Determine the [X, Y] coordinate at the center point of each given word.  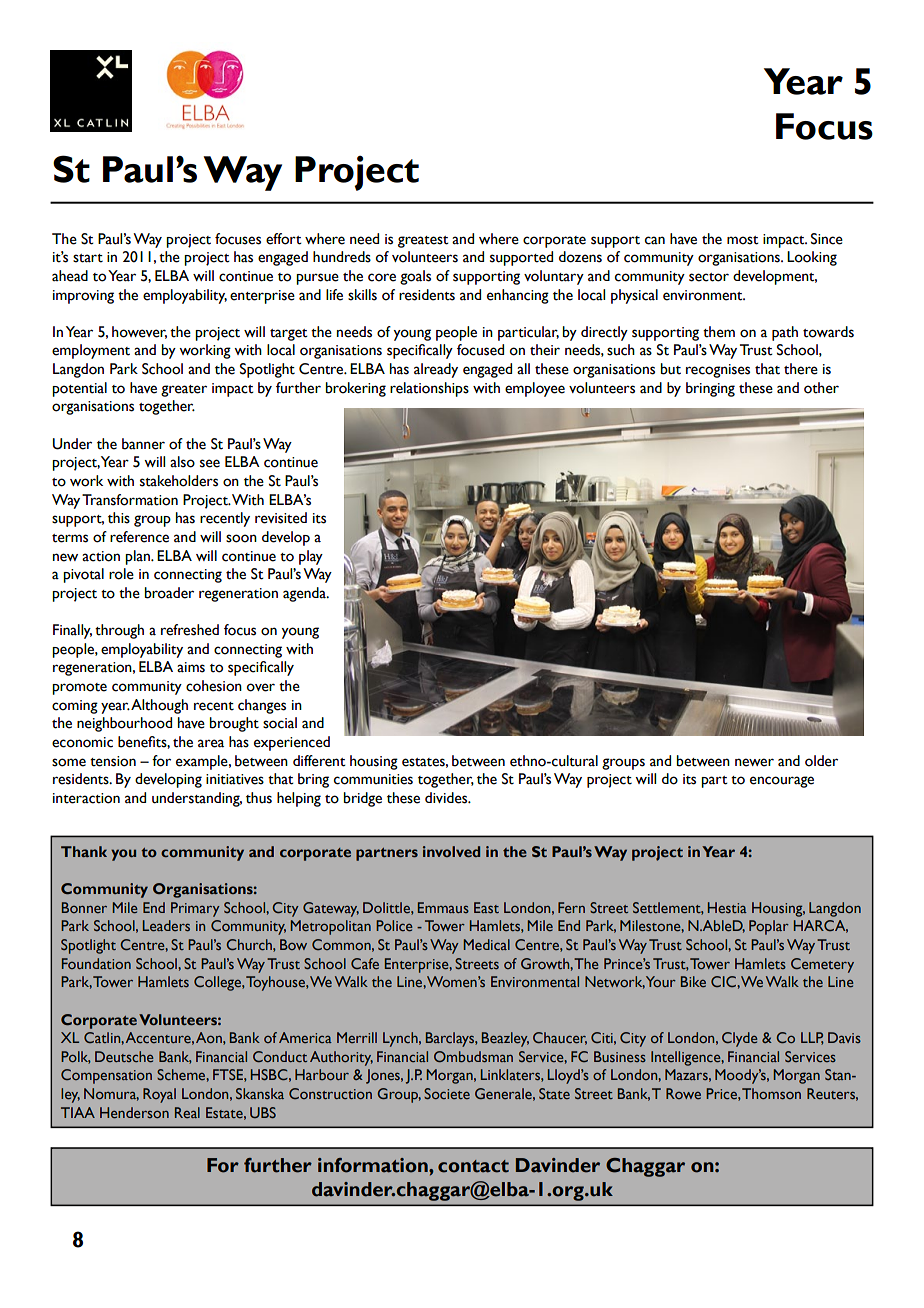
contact [473, 1166]
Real [187, 1112]
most [743, 240]
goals [415, 277]
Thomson [771, 1093]
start [88, 258]
